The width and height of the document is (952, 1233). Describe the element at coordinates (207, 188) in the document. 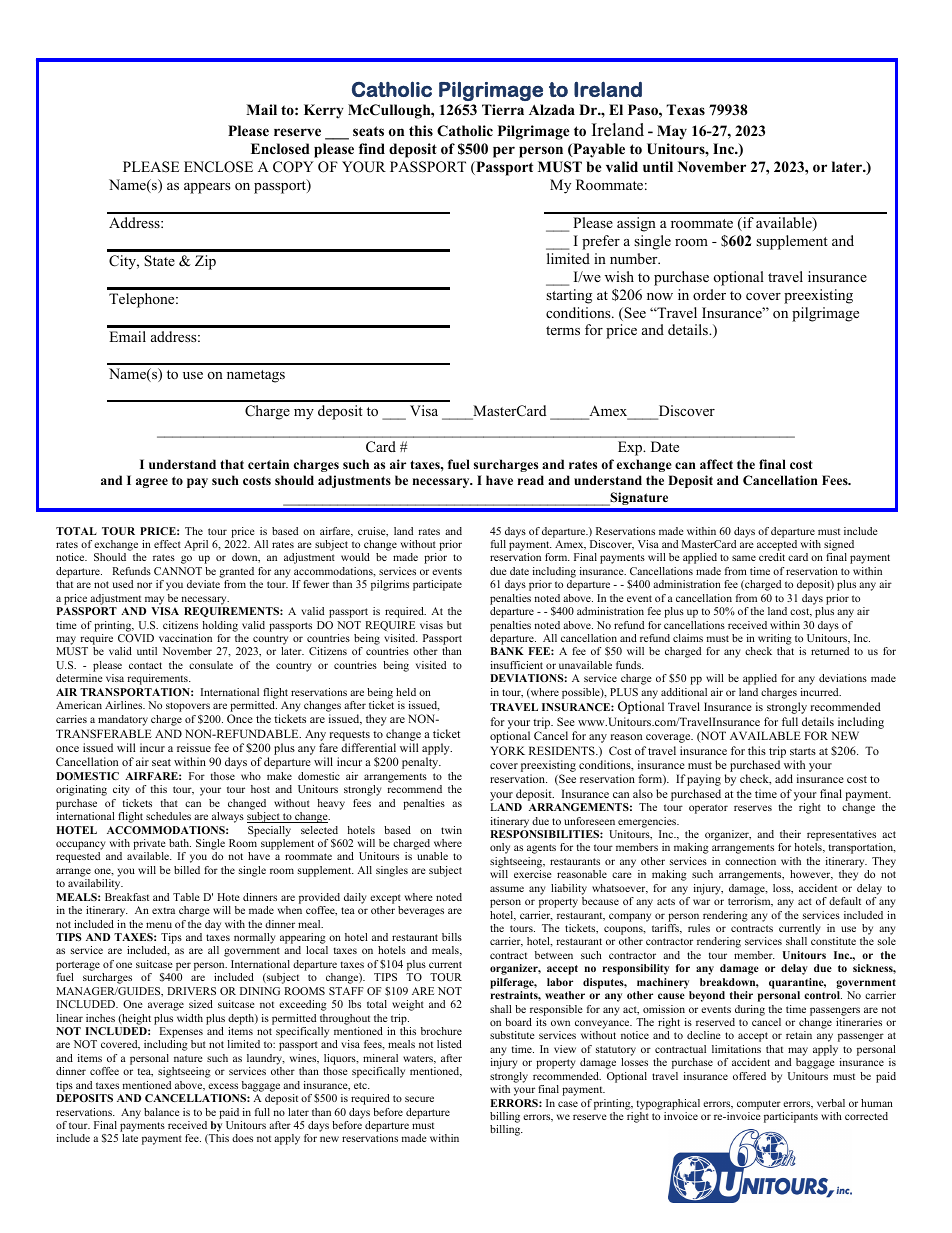

I see `appears` at that location.
